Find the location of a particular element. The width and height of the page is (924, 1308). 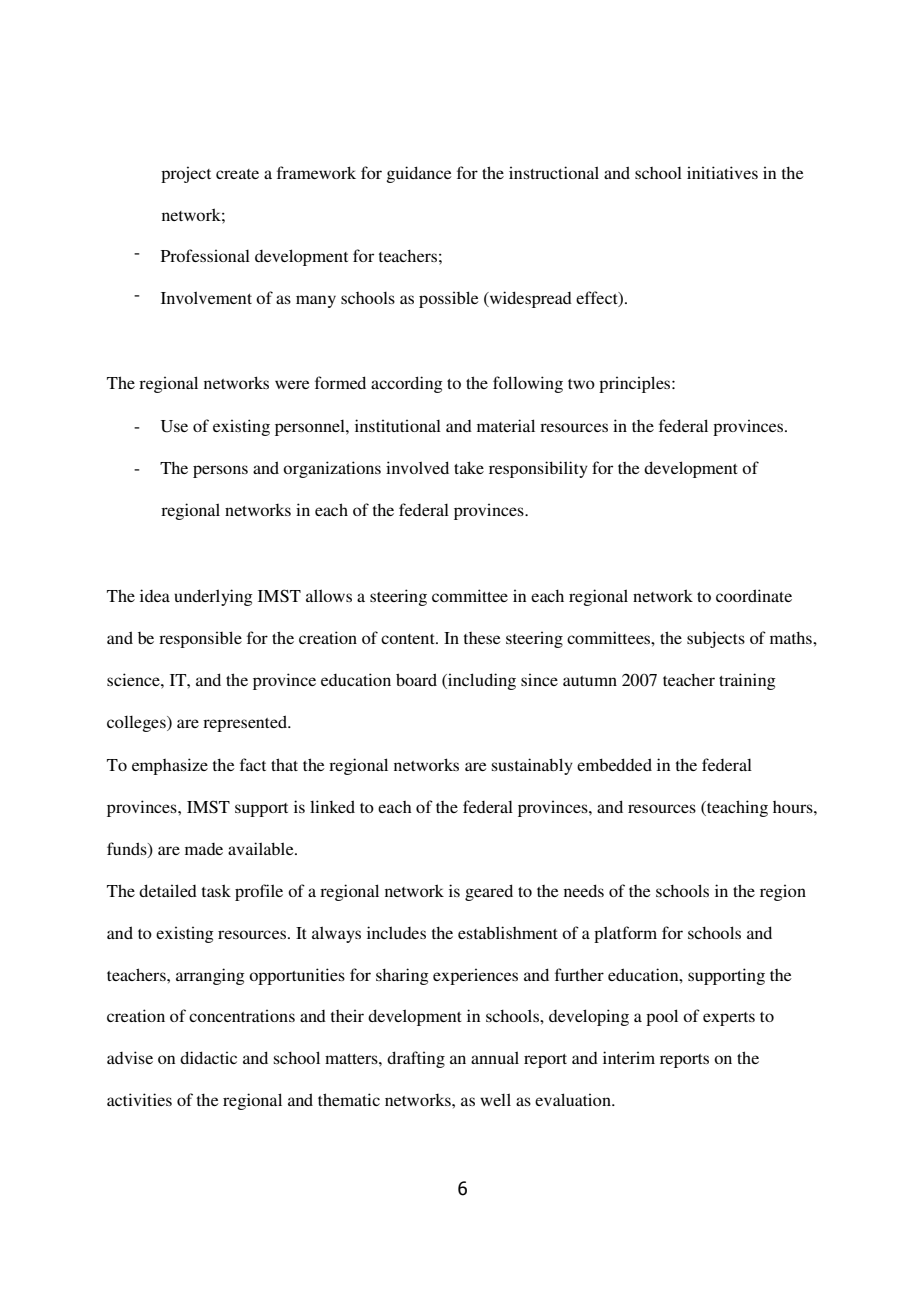

project is located at coordinates (186, 174).
